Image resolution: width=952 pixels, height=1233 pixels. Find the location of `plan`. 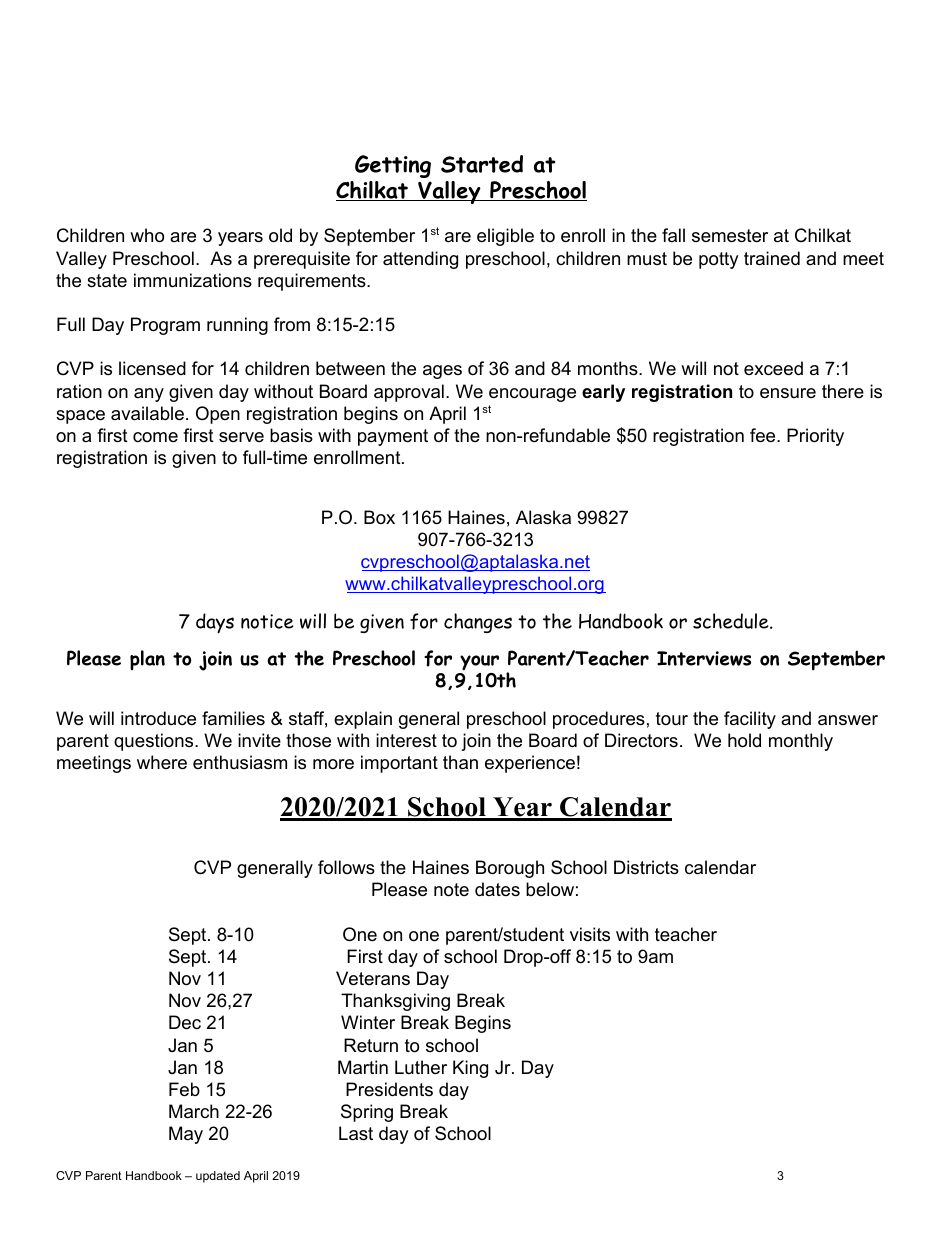

plan is located at coordinates (147, 660).
